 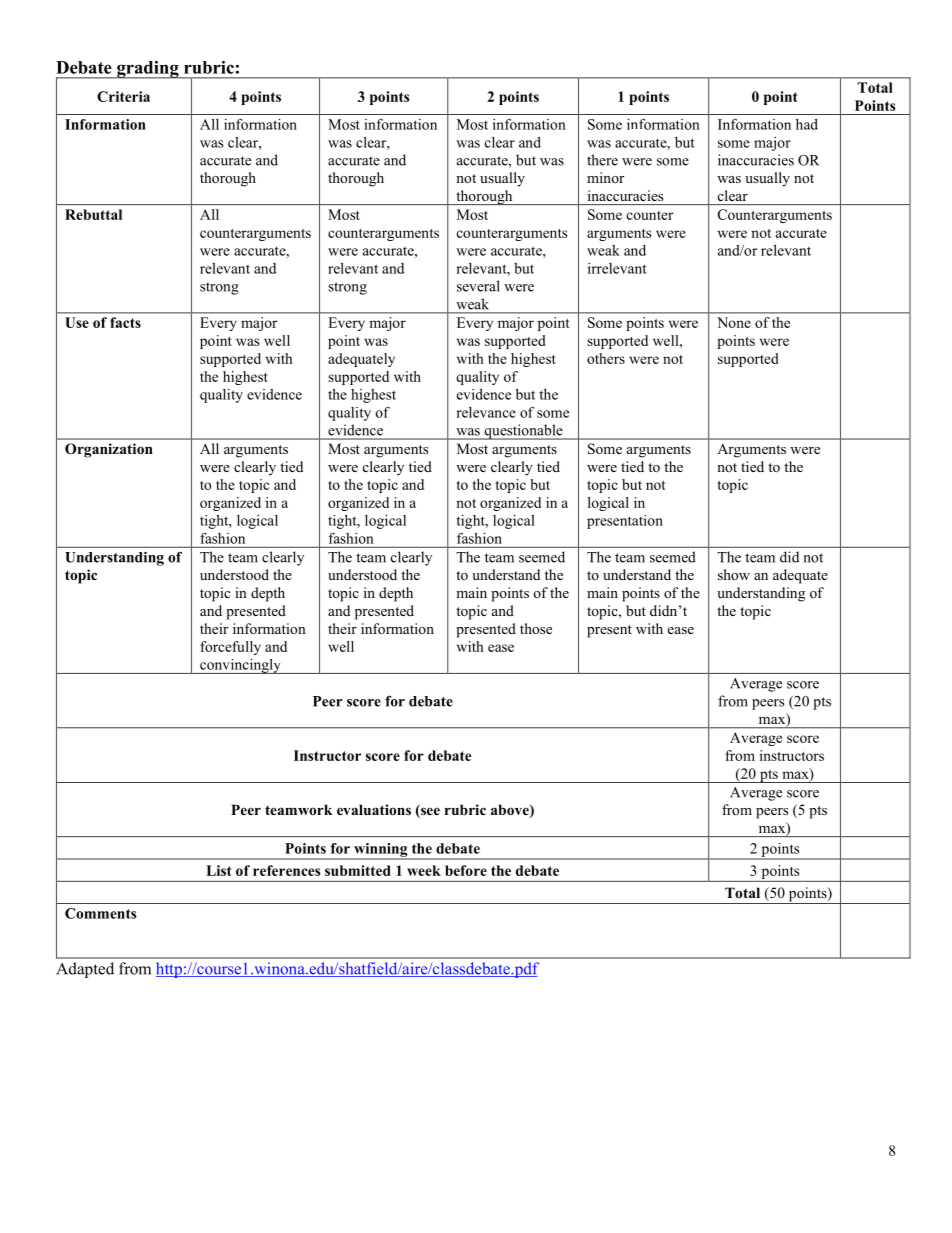 I want to click on None, so click(x=734, y=322).
